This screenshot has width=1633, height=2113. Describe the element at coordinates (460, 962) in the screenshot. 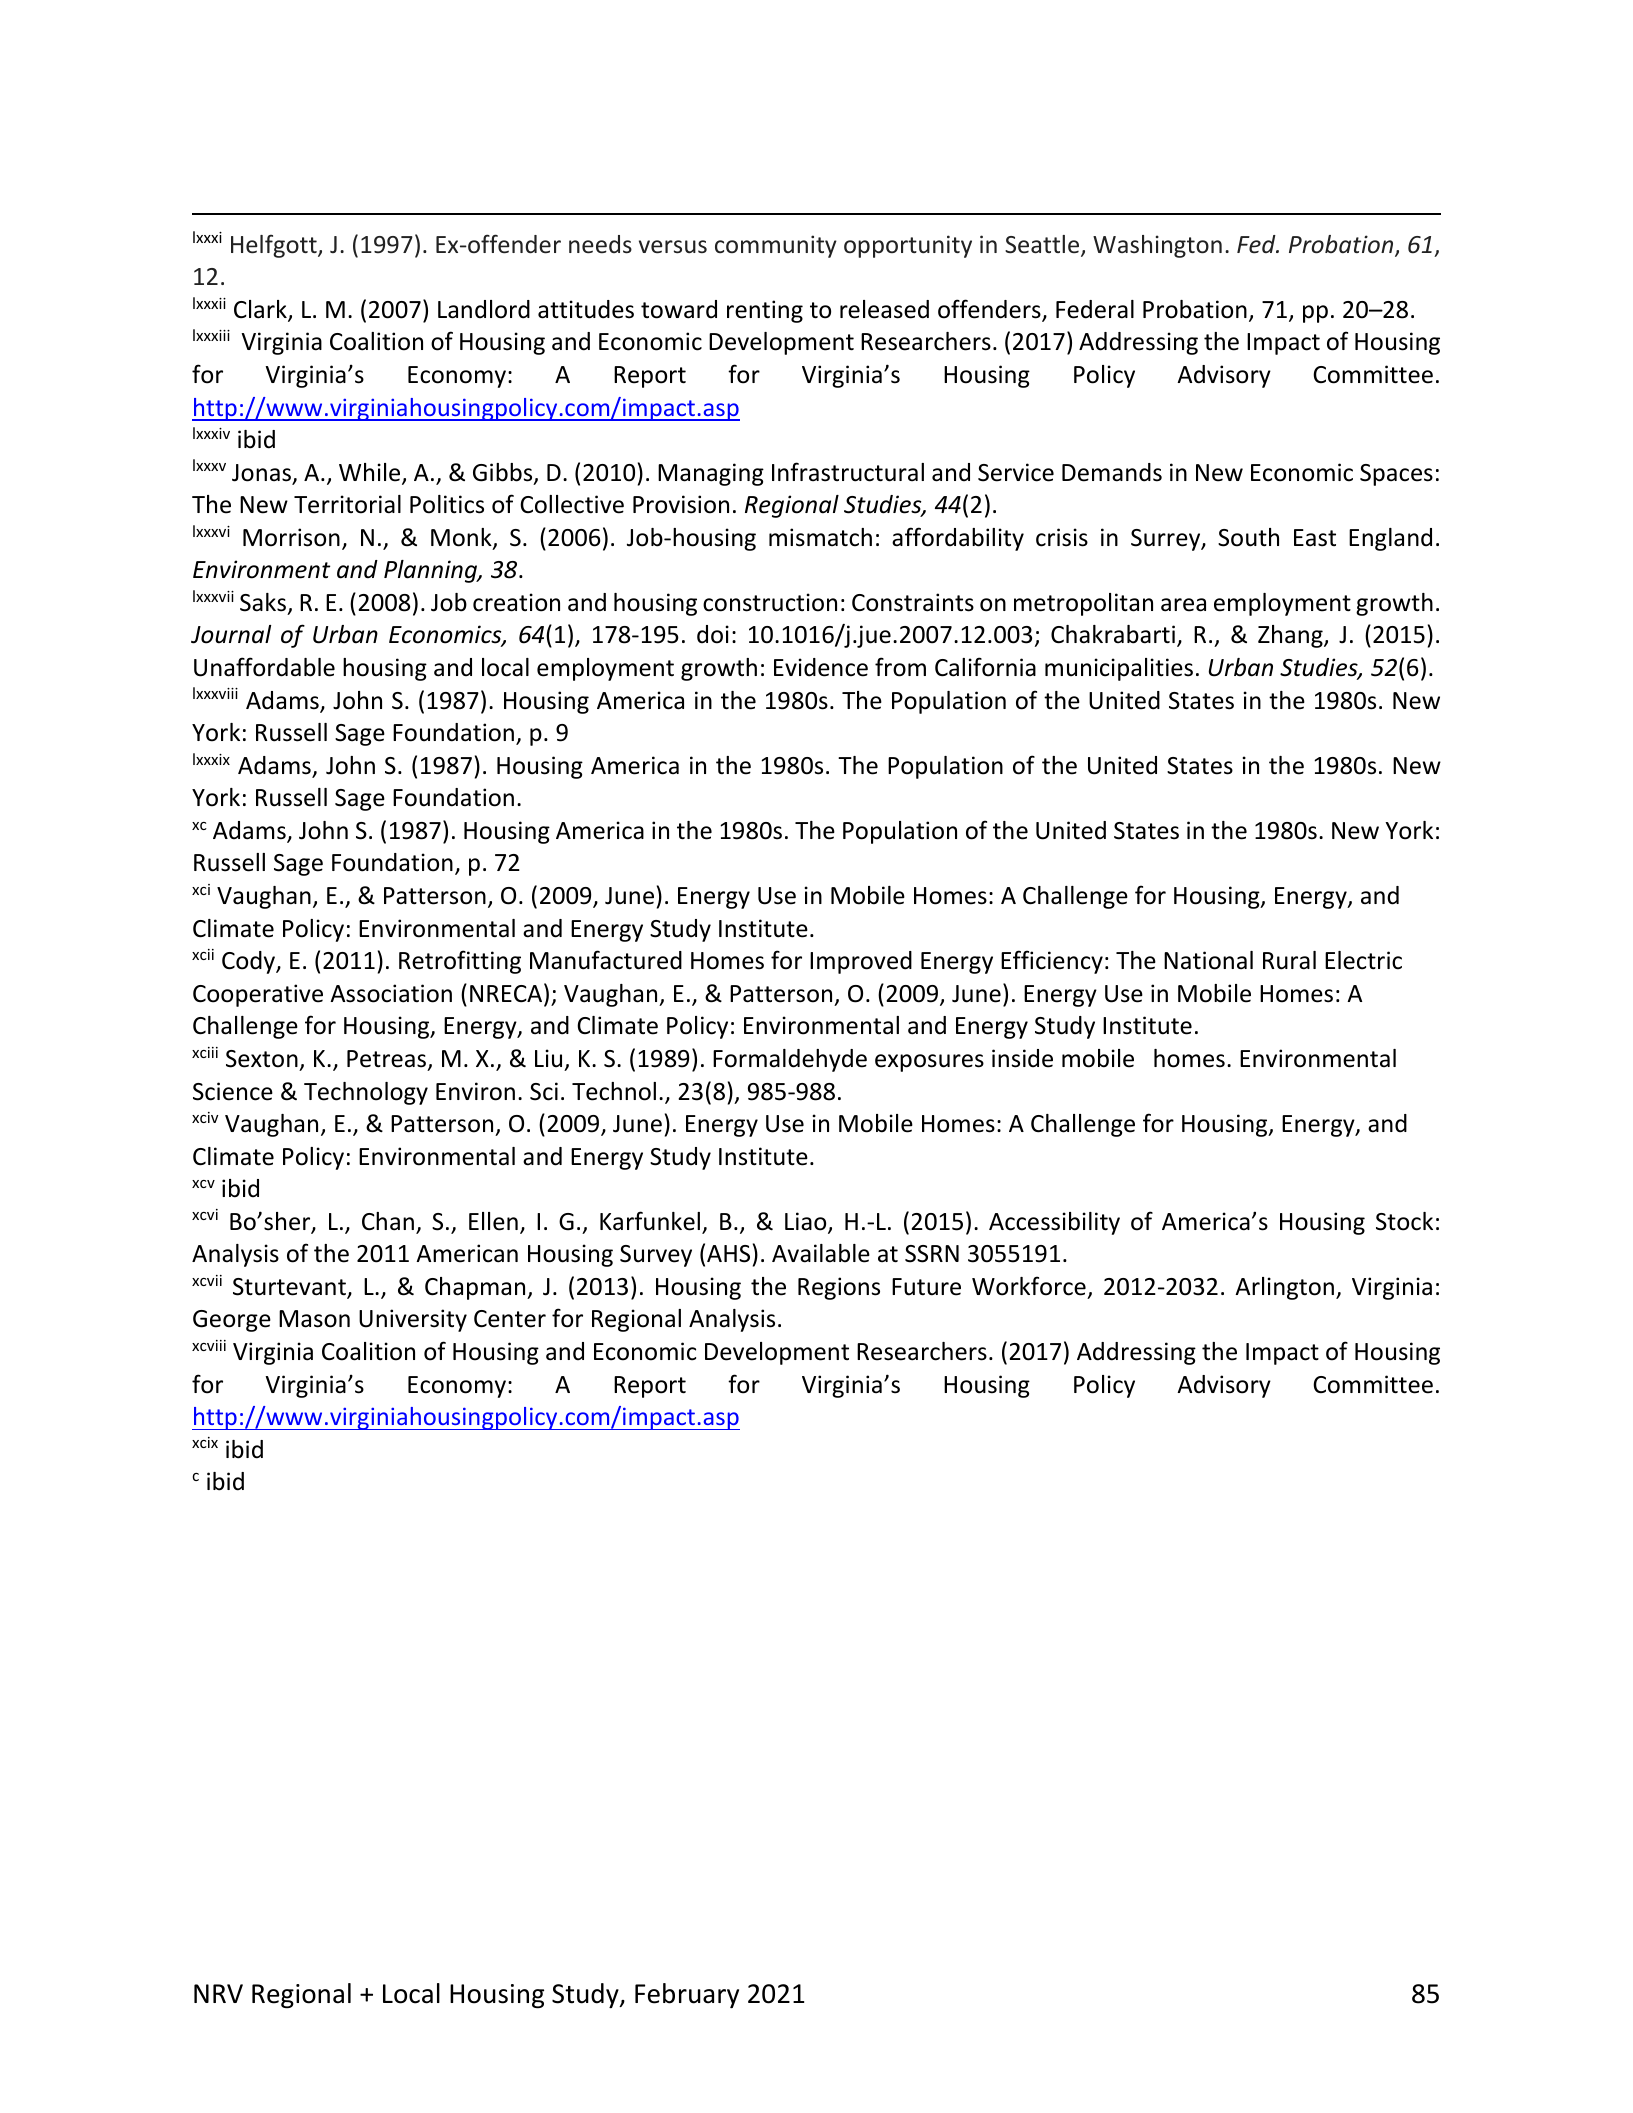

I see `Retrofitting` at that location.
